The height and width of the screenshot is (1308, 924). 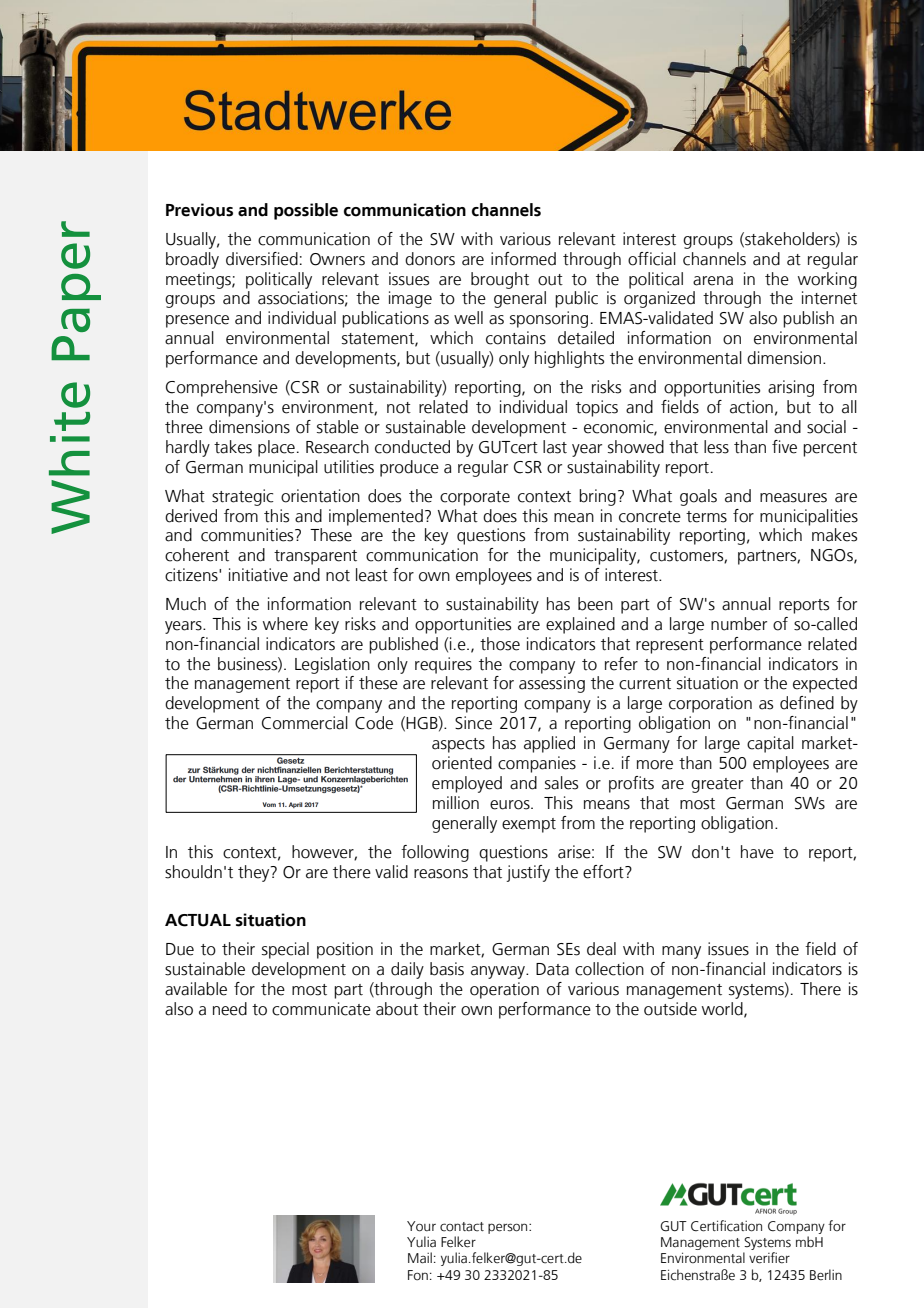 What do you see at coordinates (757, 852) in the screenshot?
I see `have` at bounding box center [757, 852].
